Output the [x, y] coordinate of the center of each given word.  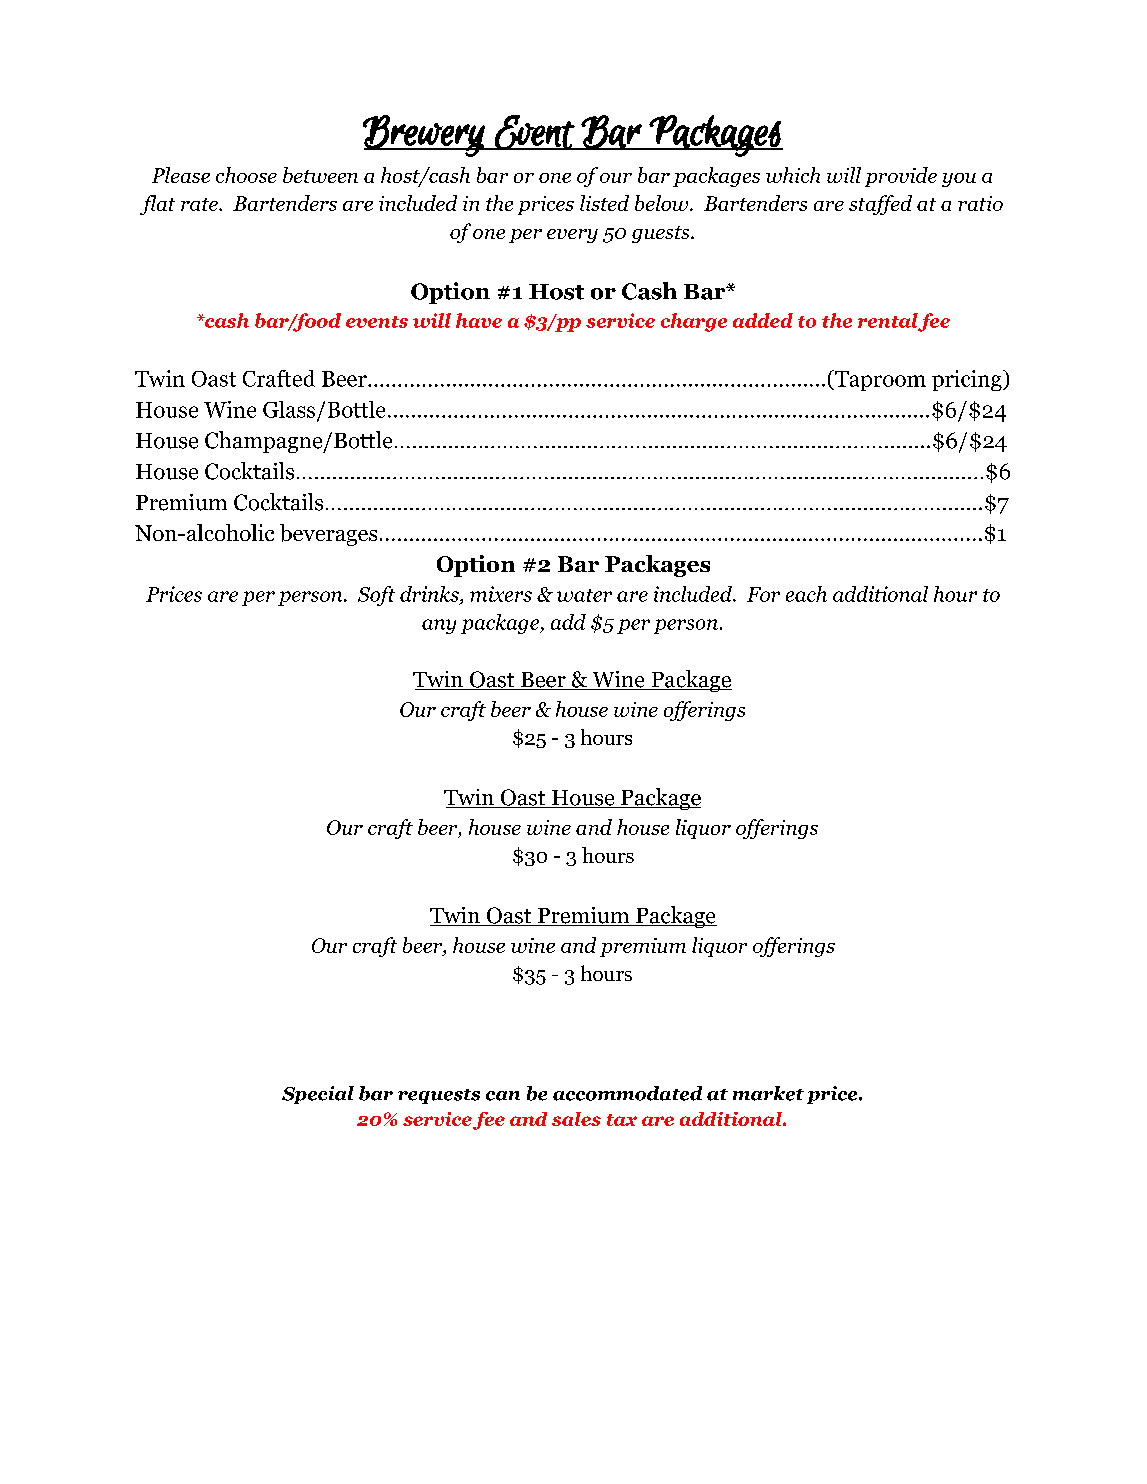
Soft [376, 596]
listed [604, 203]
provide [901, 177]
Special [318, 1095]
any [439, 626]
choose [246, 175]
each [806, 594]
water [584, 595]
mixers [501, 594]
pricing [968, 380]
